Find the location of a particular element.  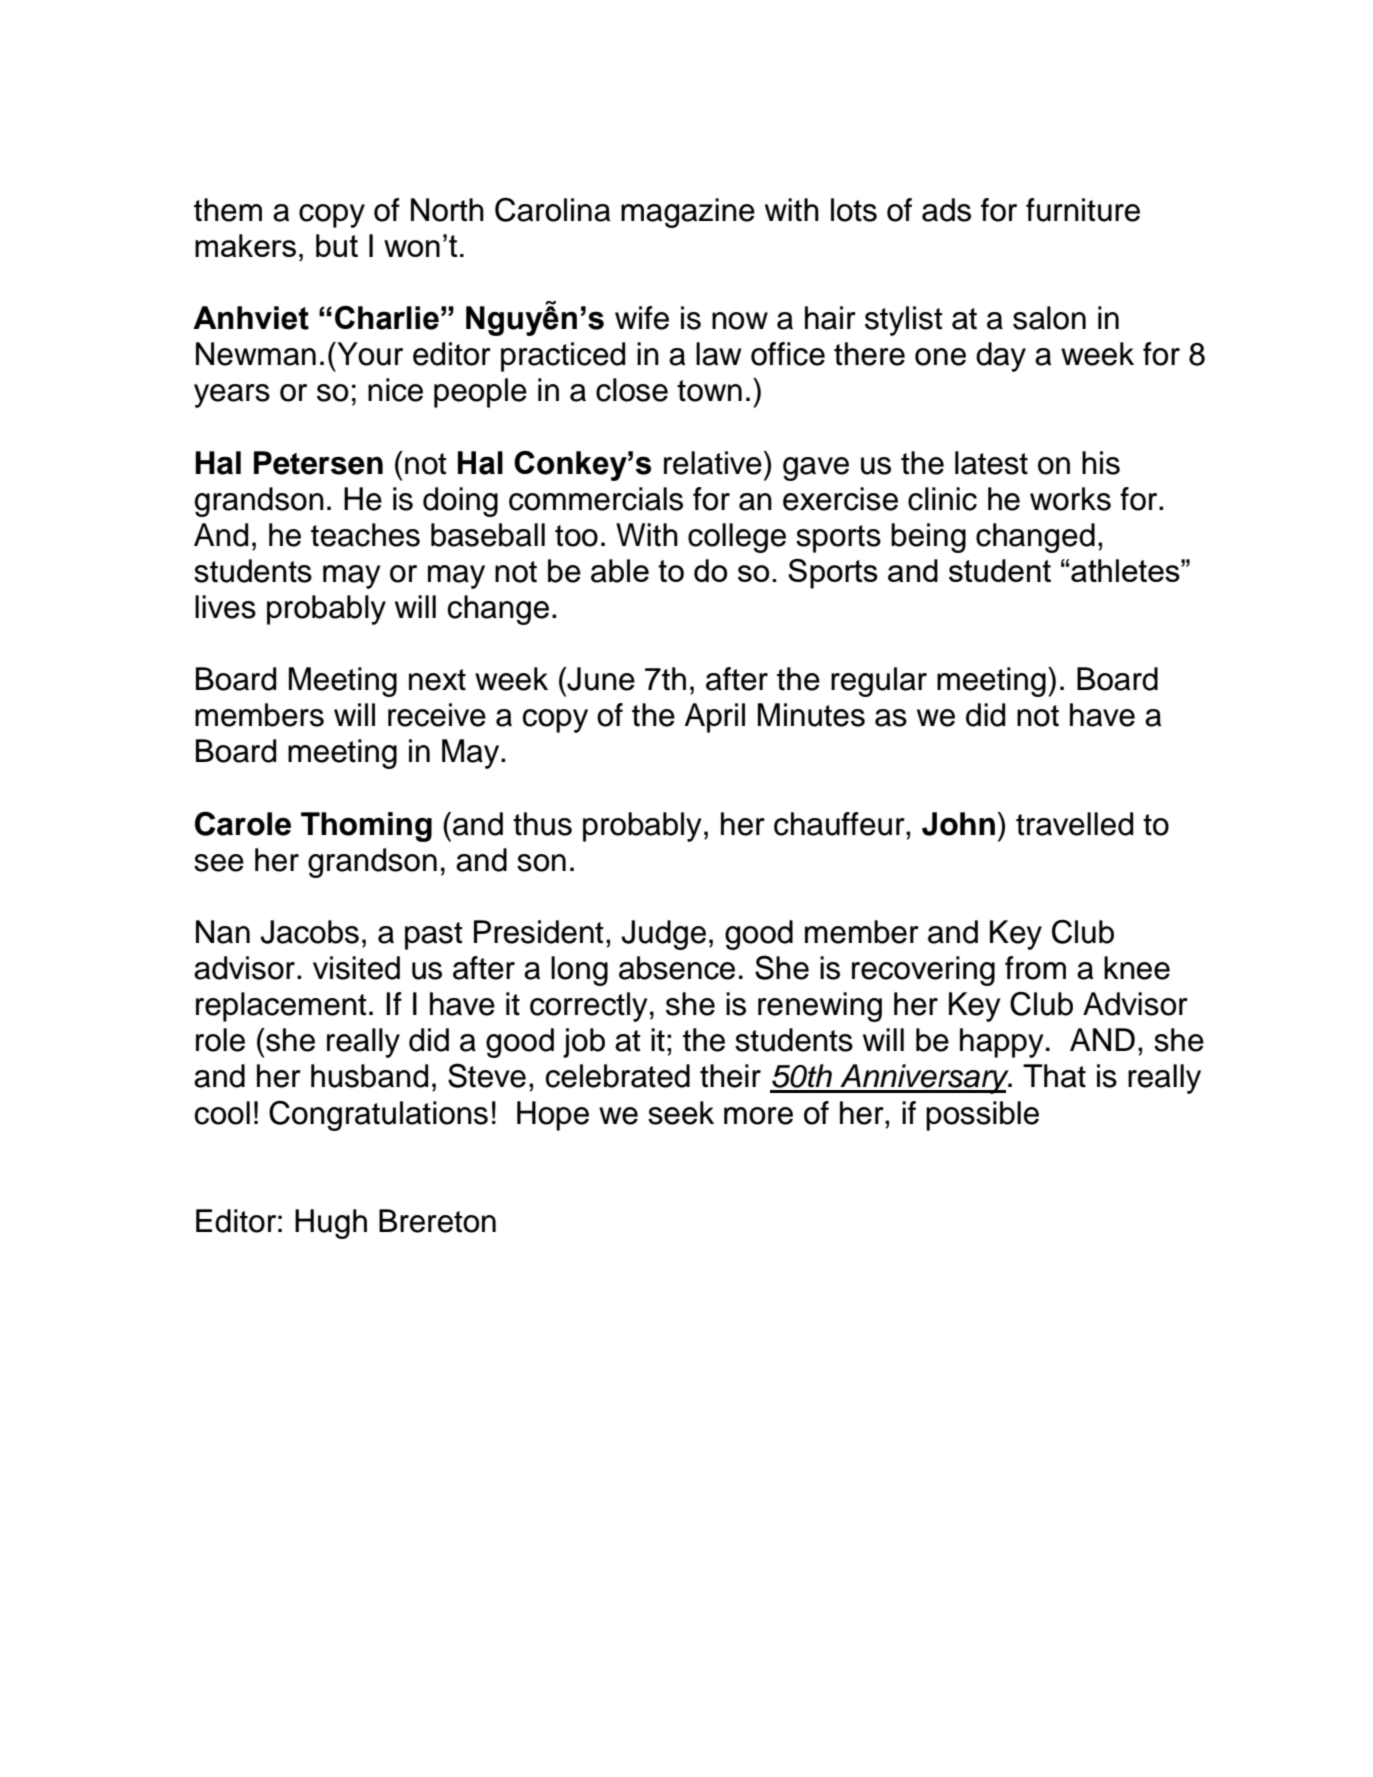

furniture is located at coordinates (1083, 210).
